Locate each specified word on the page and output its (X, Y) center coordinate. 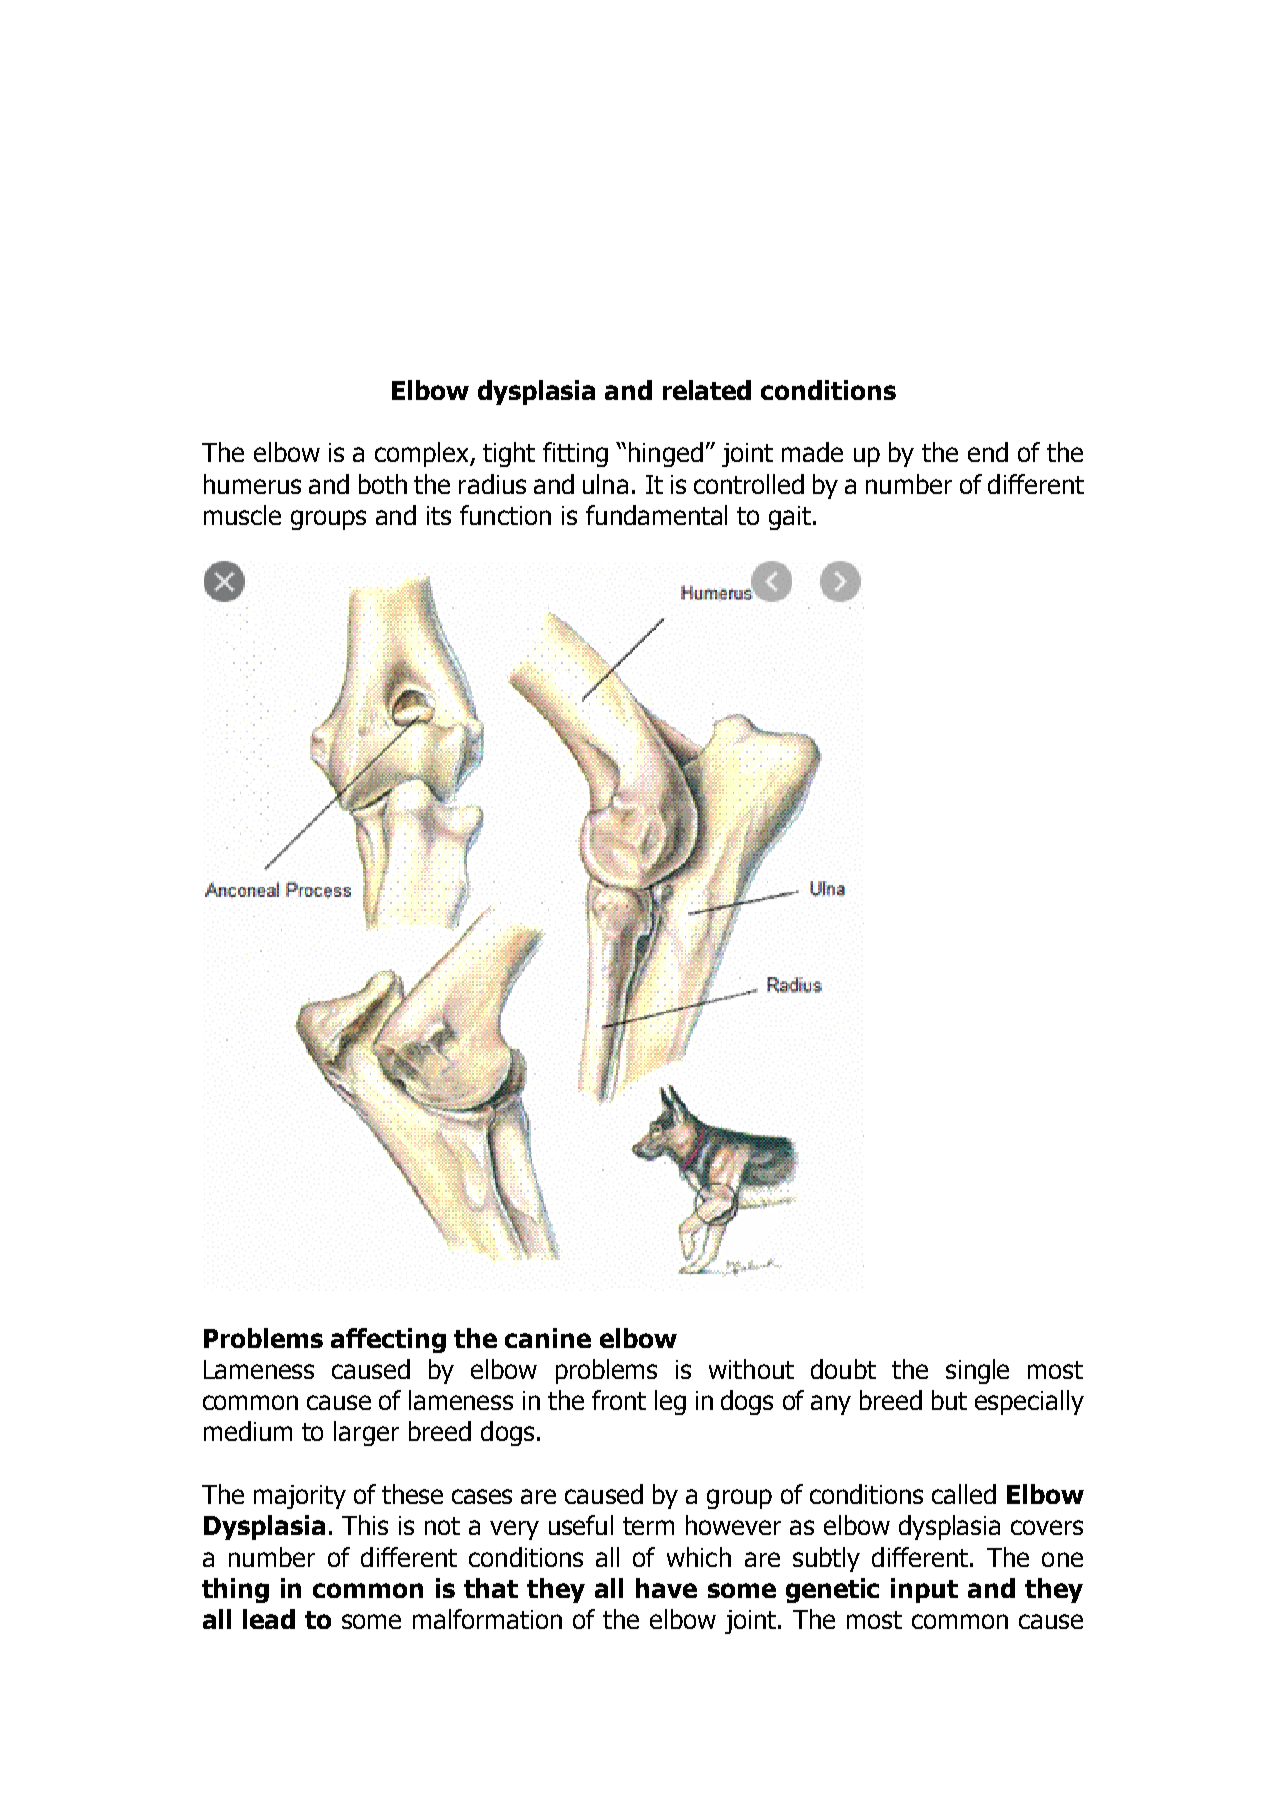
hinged (666, 454)
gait (790, 518)
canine (548, 1338)
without (751, 1369)
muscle (242, 515)
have (666, 1588)
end (988, 452)
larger (366, 1433)
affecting (388, 1340)
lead (269, 1619)
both (383, 484)
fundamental (656, 515)
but (949, 1400)
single (977, 1371)
